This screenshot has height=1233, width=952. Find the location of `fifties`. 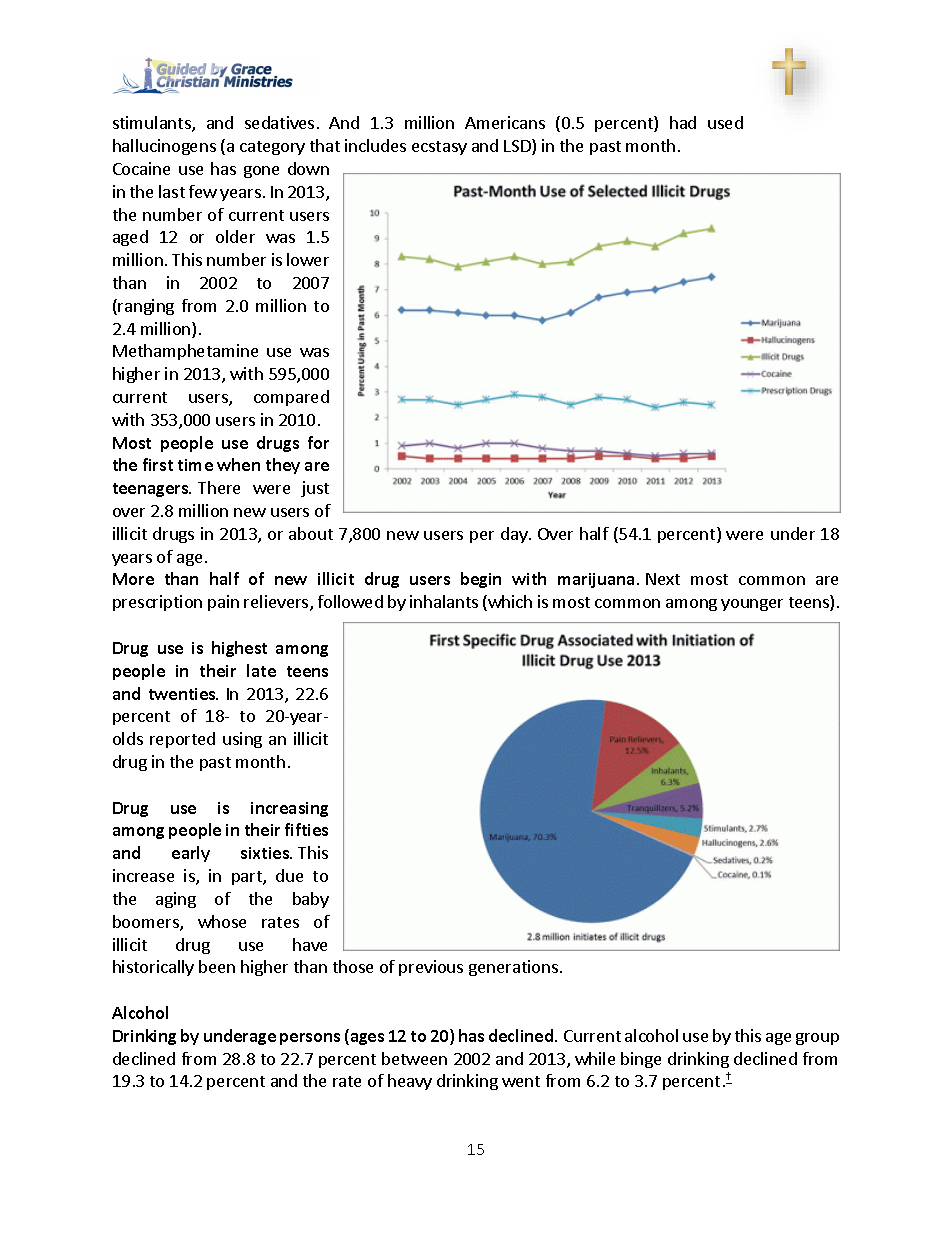

fifties is located at coordinates (306, 829).
